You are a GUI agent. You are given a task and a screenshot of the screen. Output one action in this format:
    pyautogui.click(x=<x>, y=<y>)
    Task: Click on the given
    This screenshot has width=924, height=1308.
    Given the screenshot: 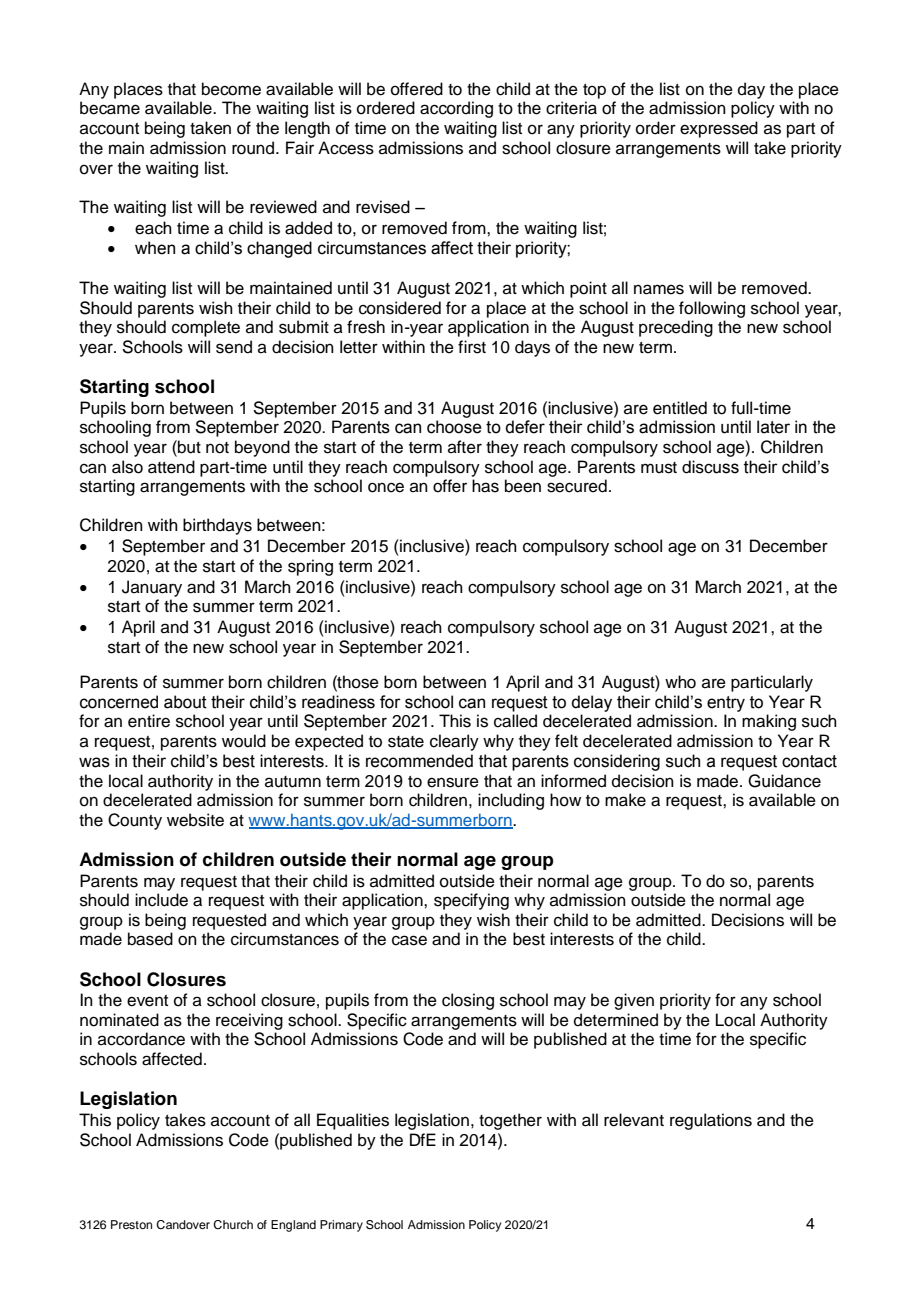 What is the action you would take?
    pyautogui.click(x=634, y=1001)
